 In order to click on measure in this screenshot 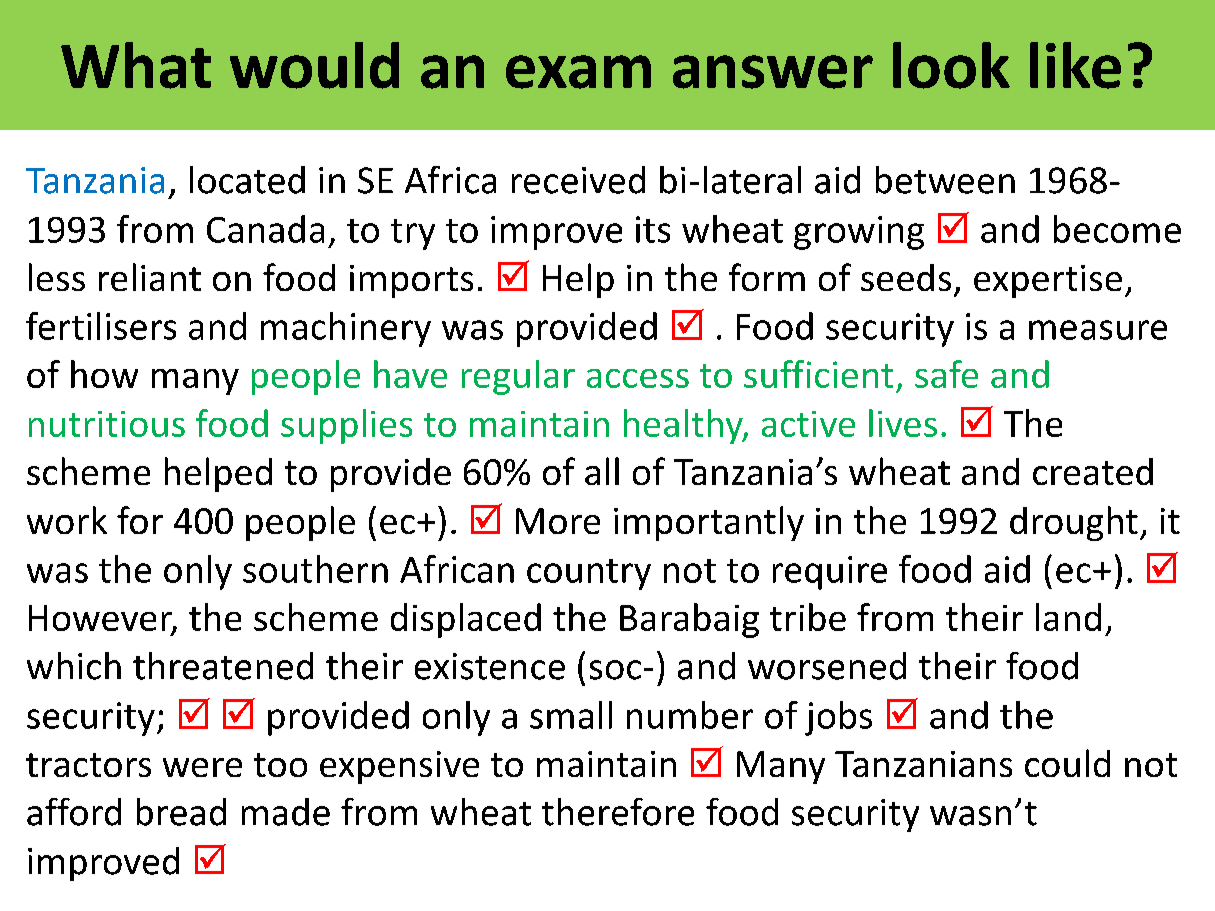, I will do `click(1098, 330)`.
